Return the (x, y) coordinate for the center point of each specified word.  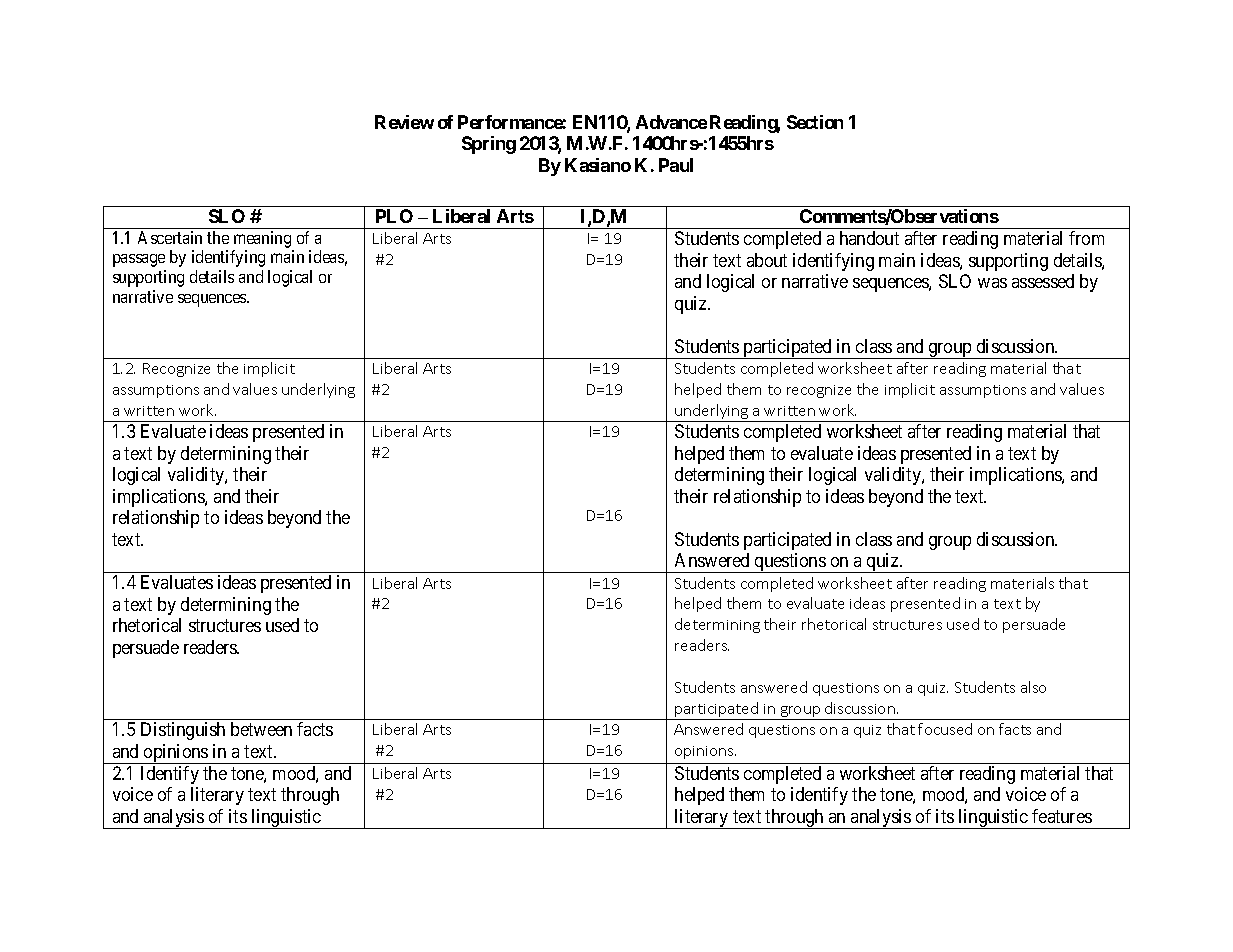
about (767, 260)
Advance (671, 122)
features (1062, 816)
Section (815, 122)
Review (404, 122)
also (1033, 687)
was (992, 283)
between (261, 729)
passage (139, 260)
